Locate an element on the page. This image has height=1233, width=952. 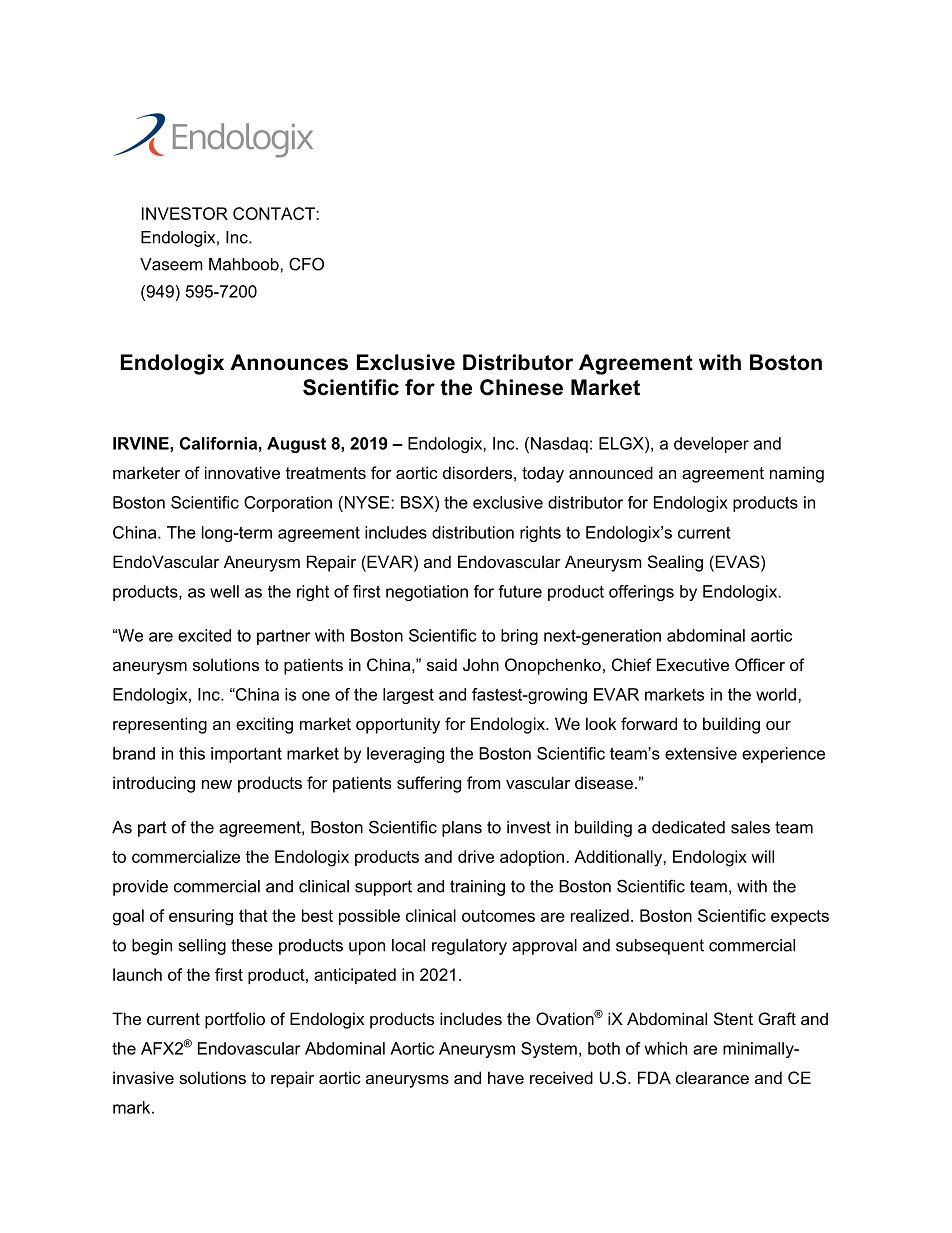
new is located at coordinates (217, 784).
